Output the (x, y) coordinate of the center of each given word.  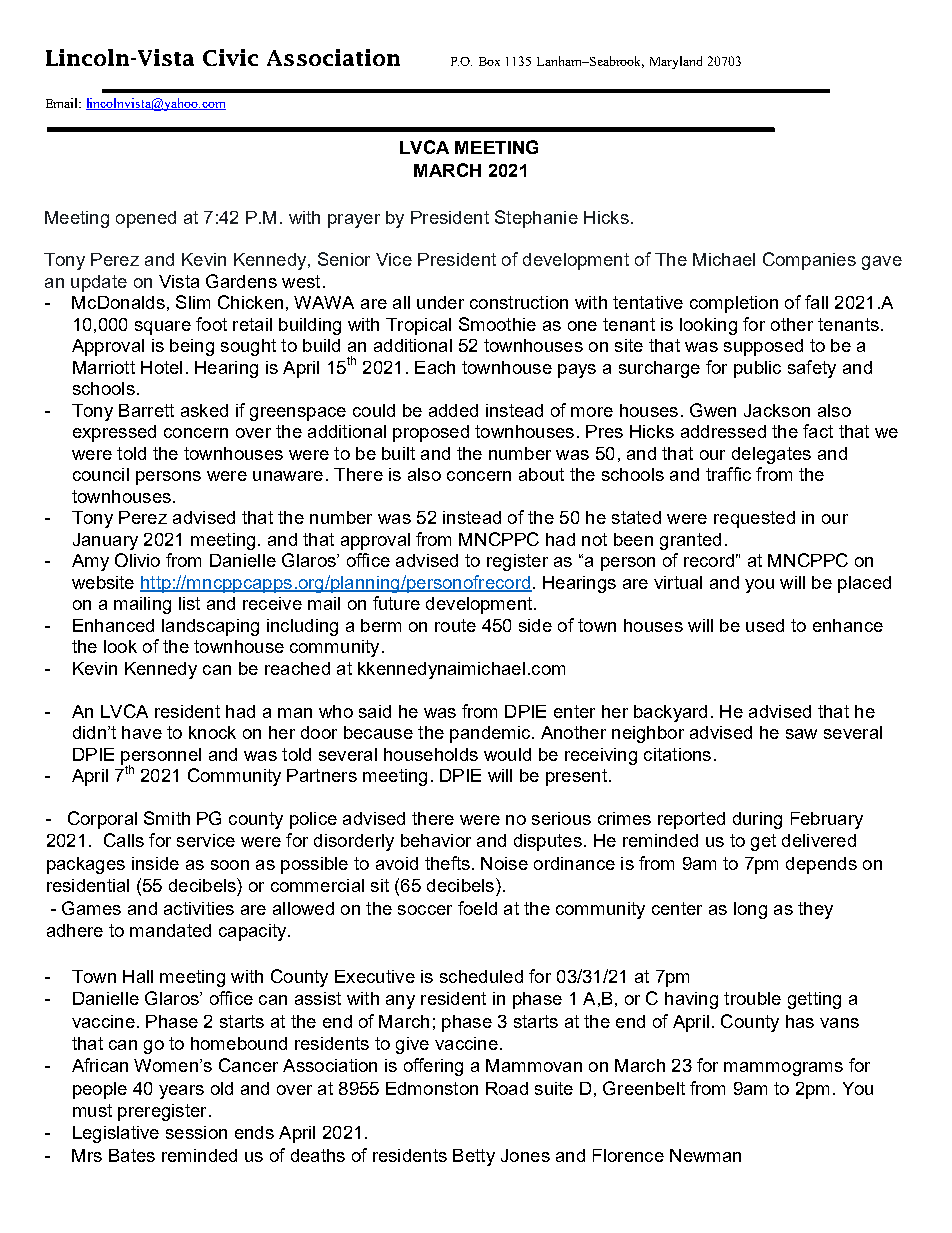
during (757, 820)
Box (489, 61)
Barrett (146, 410)
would (507, 754)
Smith (167, 818)
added (453, 410)
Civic (230, 57)
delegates (771, 455)
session (196, 1132)
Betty (474, 1157)
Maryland (676, 62)
